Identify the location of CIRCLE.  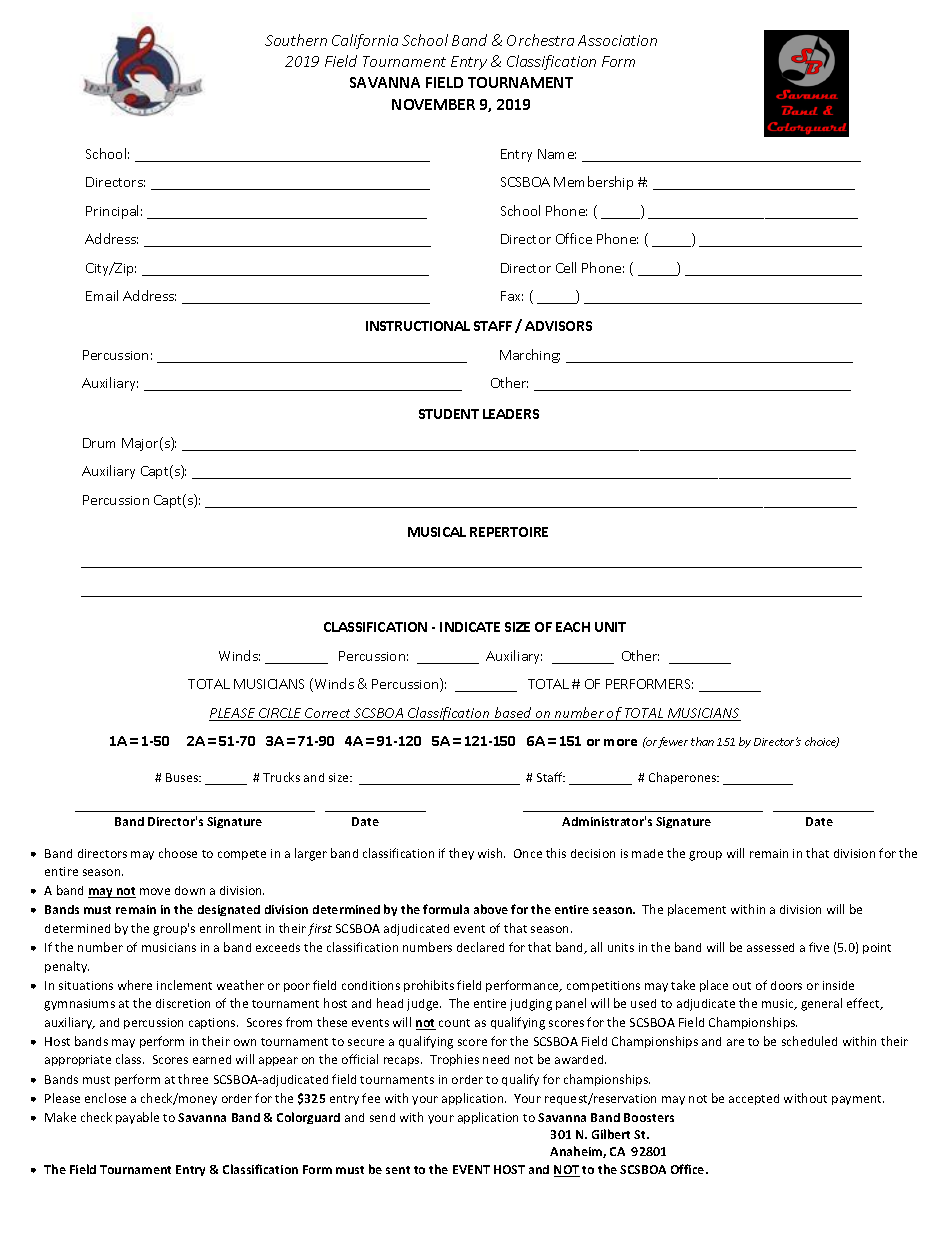
(280, 714).
